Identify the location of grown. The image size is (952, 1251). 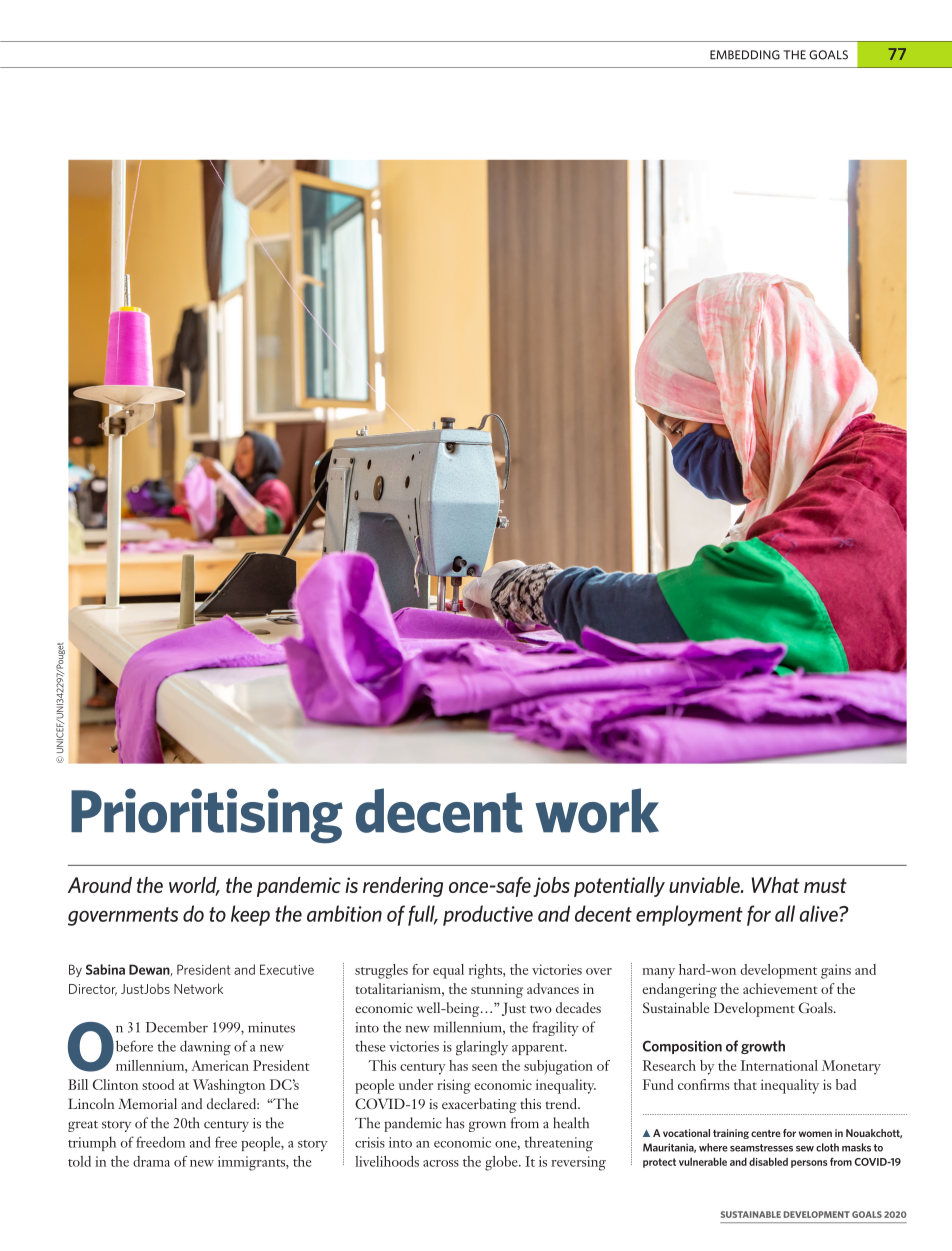
(487, 1126).
